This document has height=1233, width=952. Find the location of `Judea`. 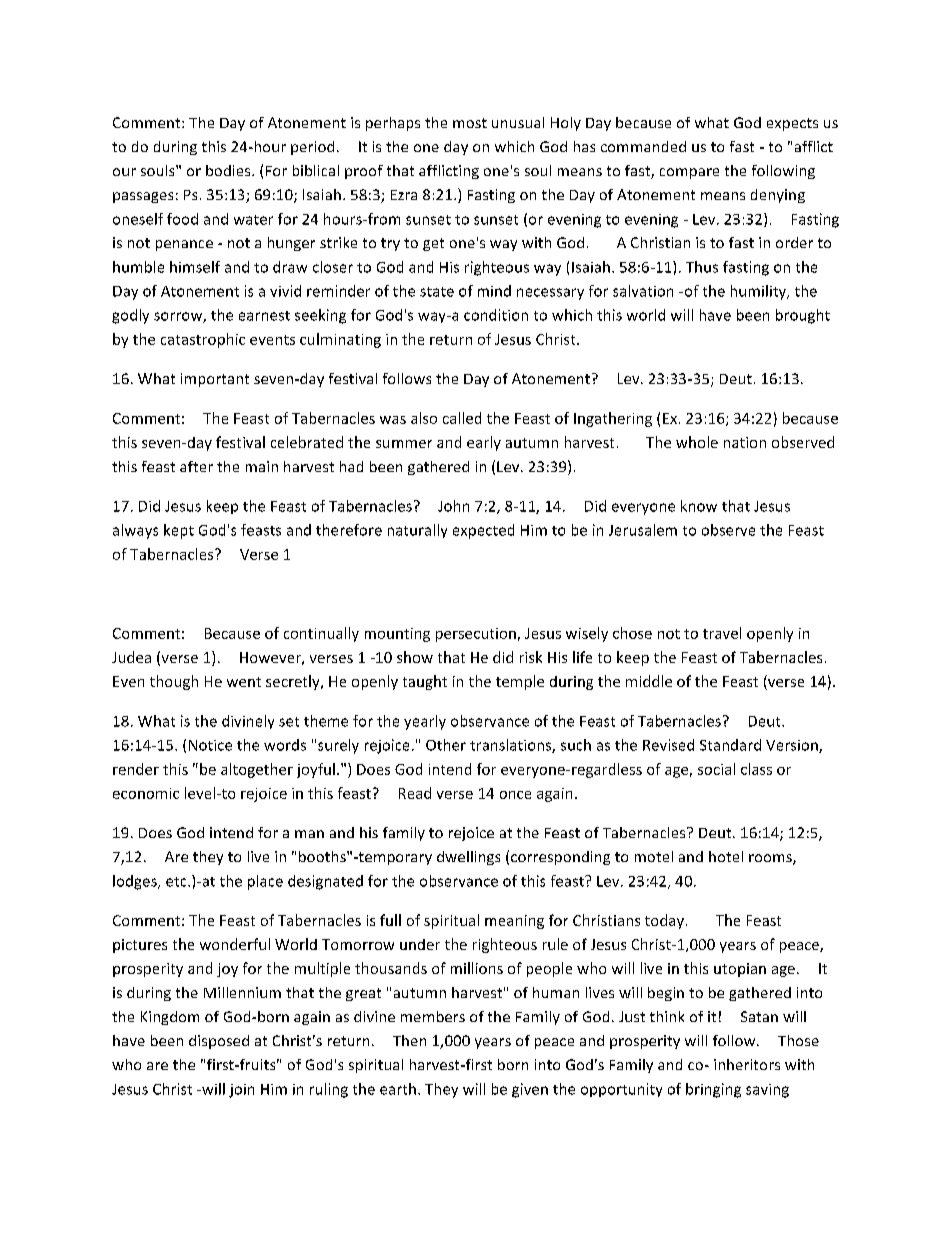

Judea is located at coordinates (131, 657).
